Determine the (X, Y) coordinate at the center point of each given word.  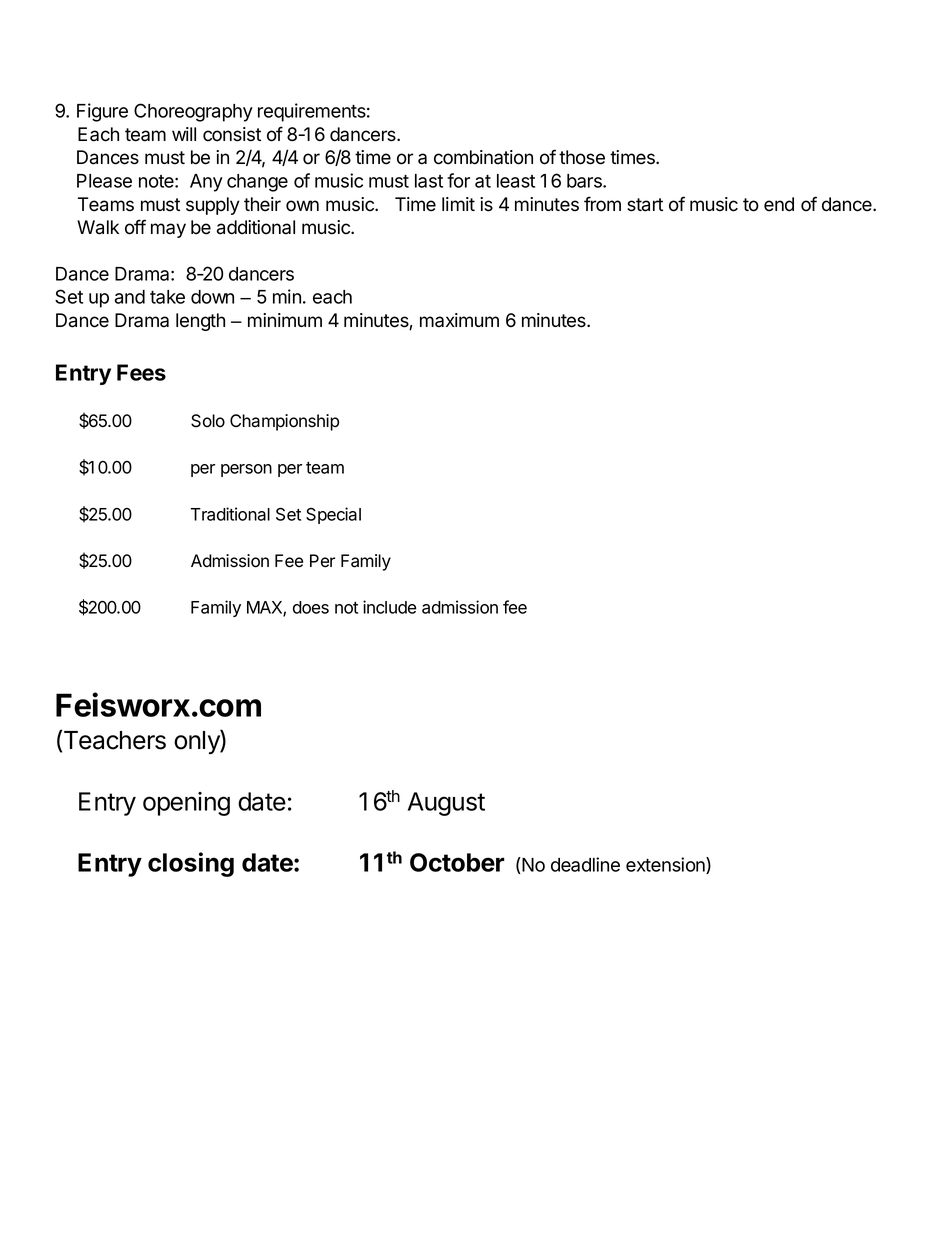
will (184, 134)
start (645, 205)
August (446, 804)
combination (483, 157)
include (390, 607)
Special (333, 515)
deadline (585, 864)
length (200, 322)
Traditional (230, 514)
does (311, 607)
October (457, 862)
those (582, 157)
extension (666, 865)
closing (191, 864)
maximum (459, 320)
